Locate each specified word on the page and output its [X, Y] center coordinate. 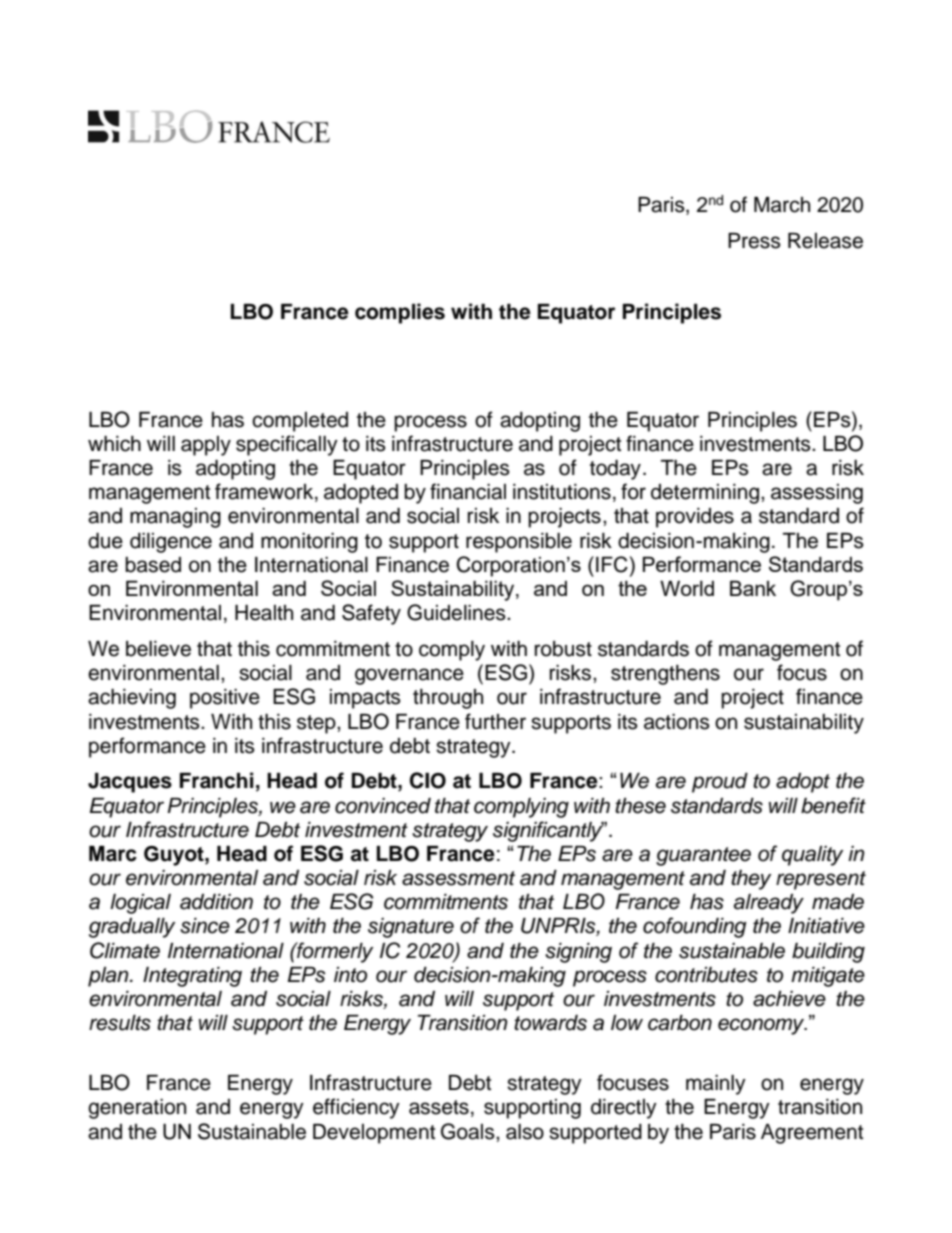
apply [206, 446]
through [448, 699]
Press [754, 241]
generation [137, 1109]
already [769, 904]
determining [706, 494]
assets [439, 1107]
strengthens [665, 675]
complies [400, 313]
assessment [458, 878]
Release [825, 241]
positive [225, 699]
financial [468, 491]
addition [216, 902]
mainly [716, 1085]
